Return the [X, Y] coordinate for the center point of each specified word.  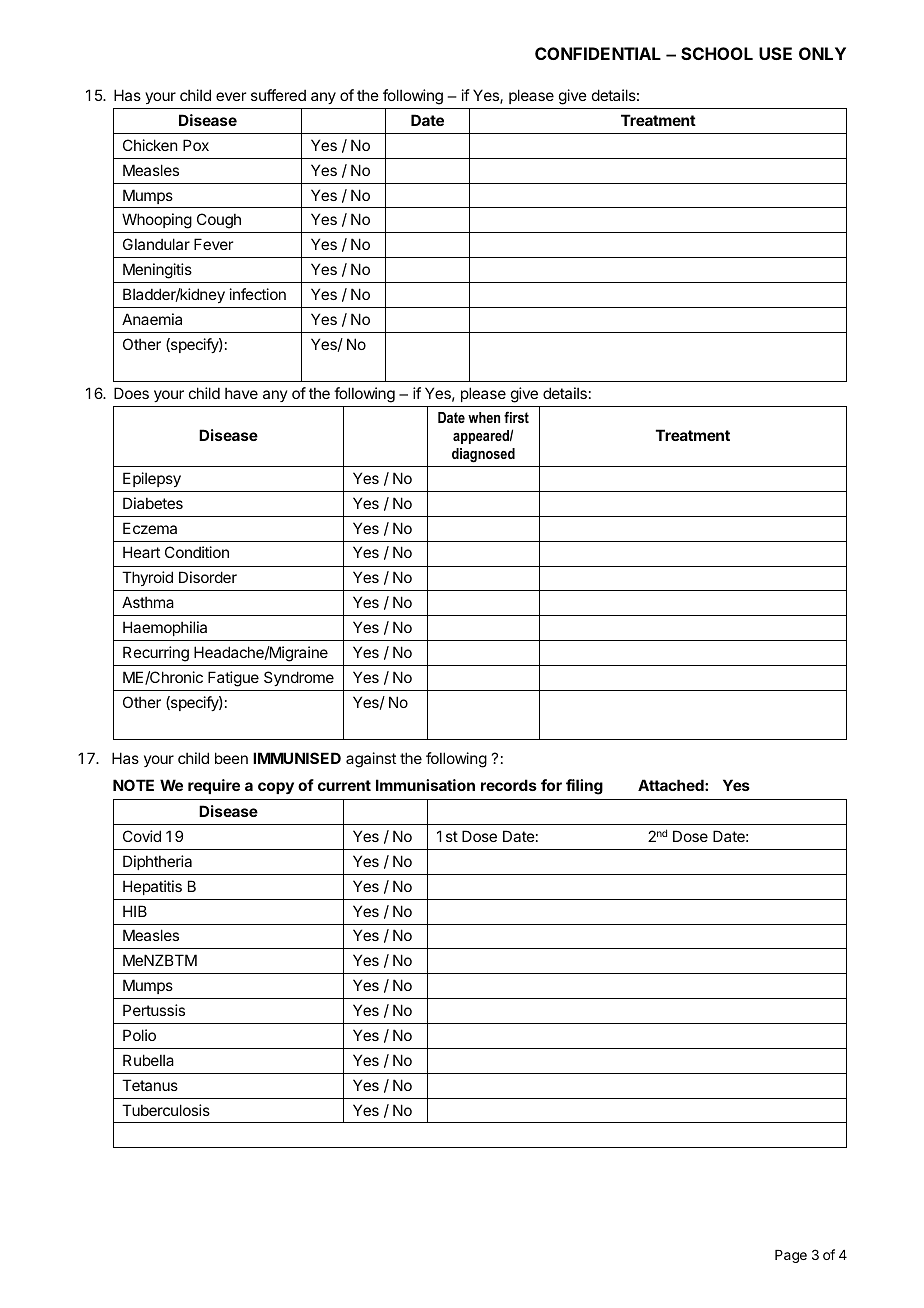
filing [584, 787]
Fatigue [233, 679]
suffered [278, 95]
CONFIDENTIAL [598, 53]
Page [791, 1256]
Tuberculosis [166, 1110]
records [509, 785]
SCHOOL [717, 53]
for [551, 785]
